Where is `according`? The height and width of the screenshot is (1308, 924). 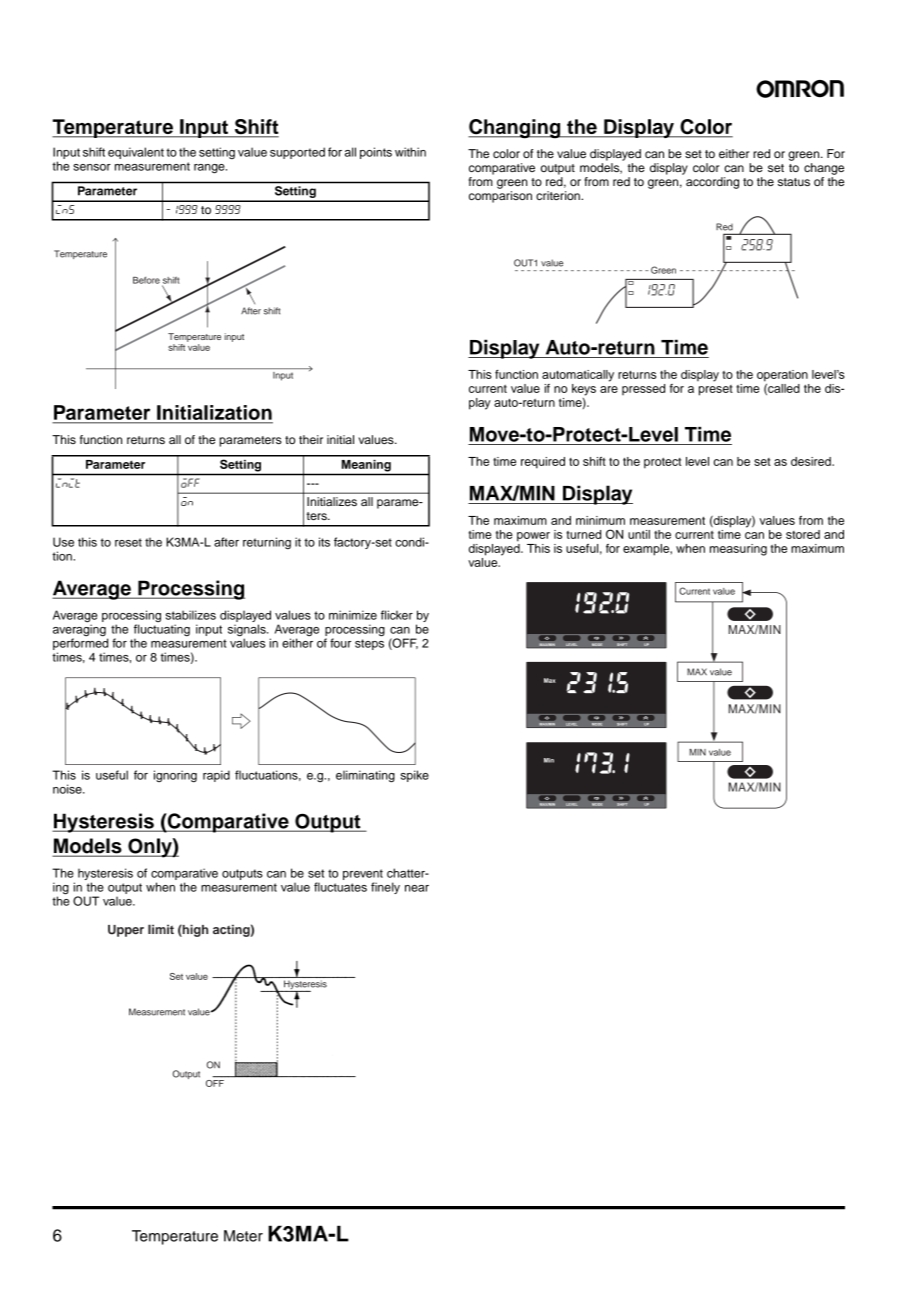 according is located at coordinates (712, 183).
